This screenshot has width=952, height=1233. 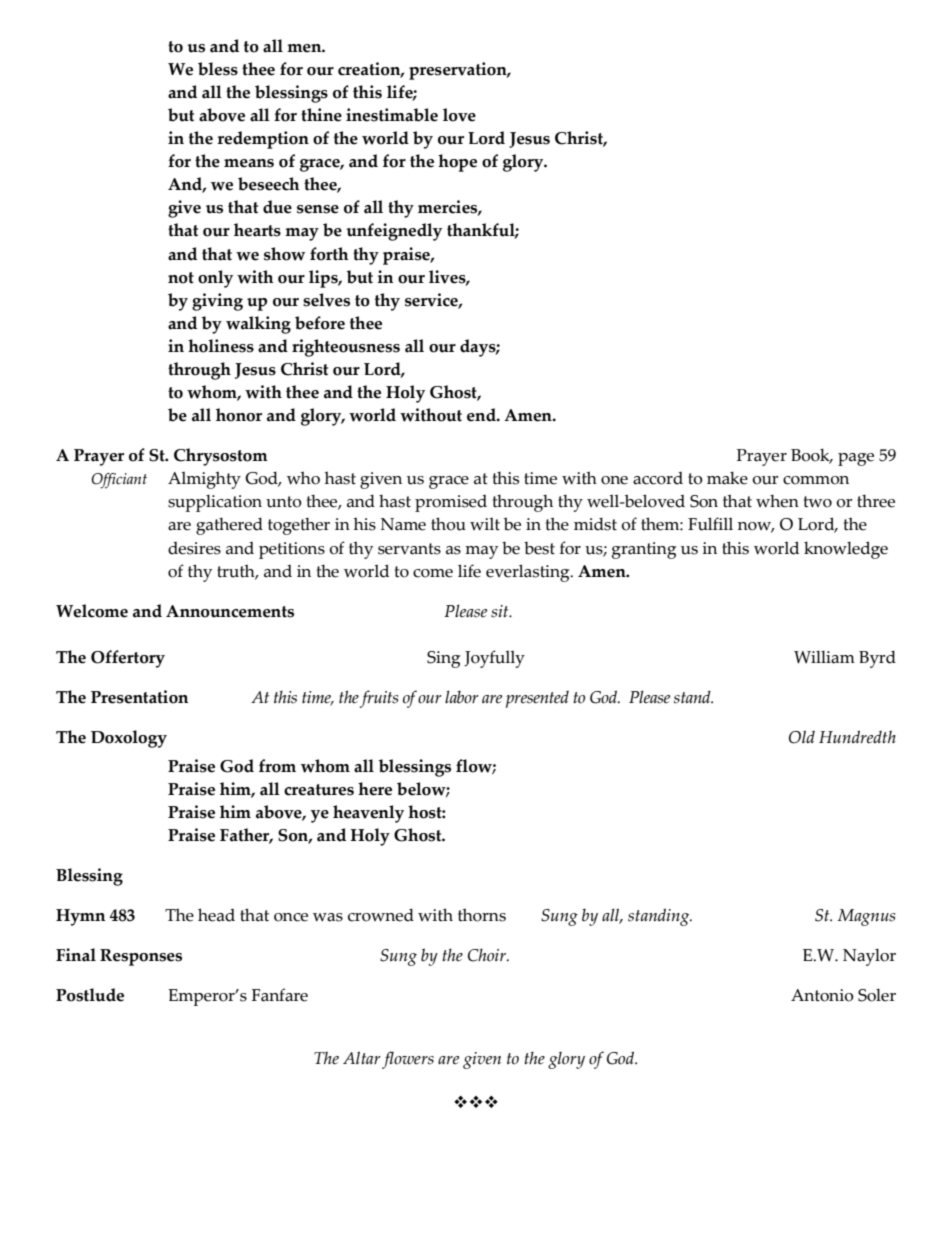 What do you see at coordinates (249, 163) in the screenshot?
I see `means` at bounding box center [249, 163].
